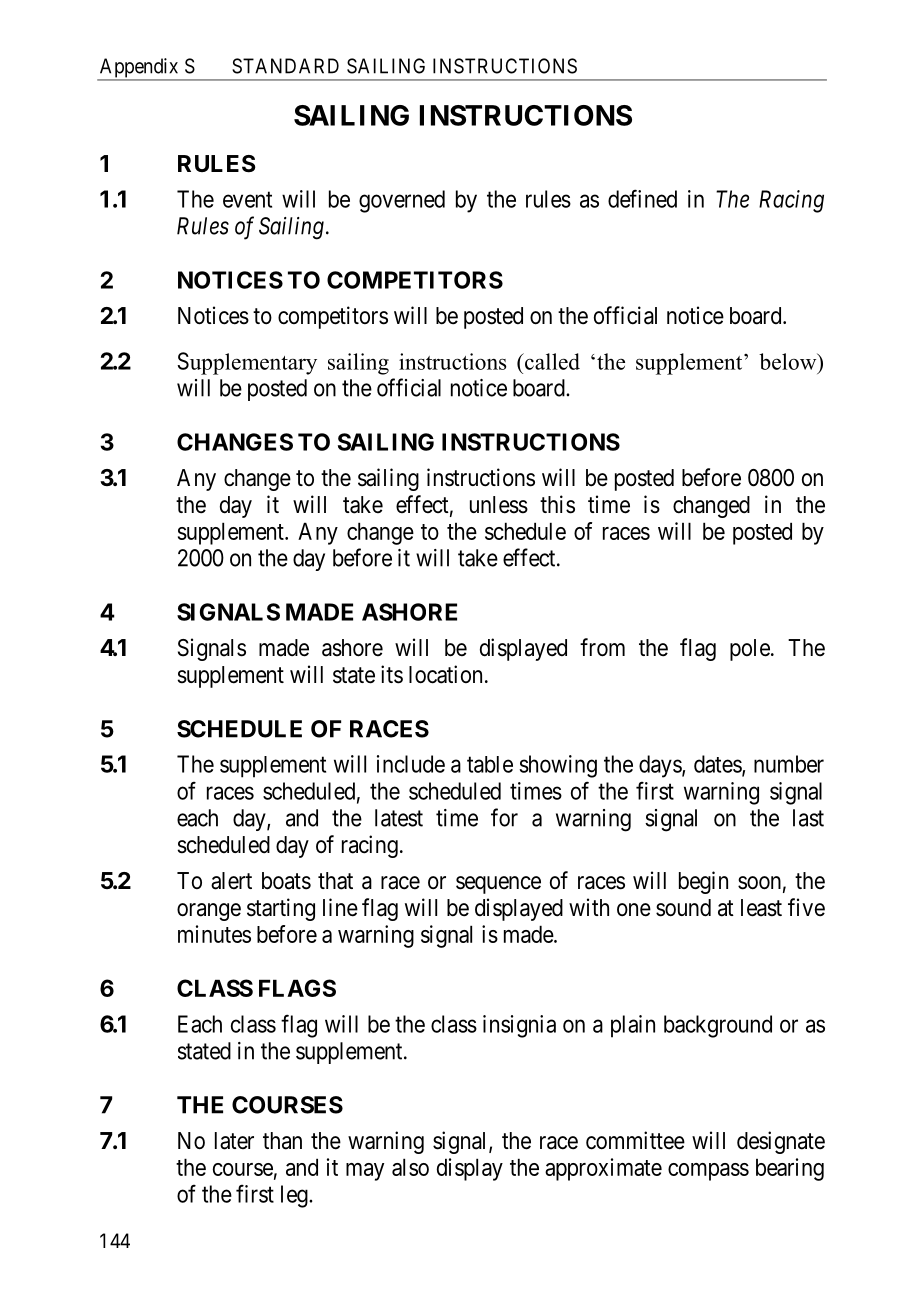 The image size is (924, 1308). I want to click on STANDARD, so click(285, 66).
